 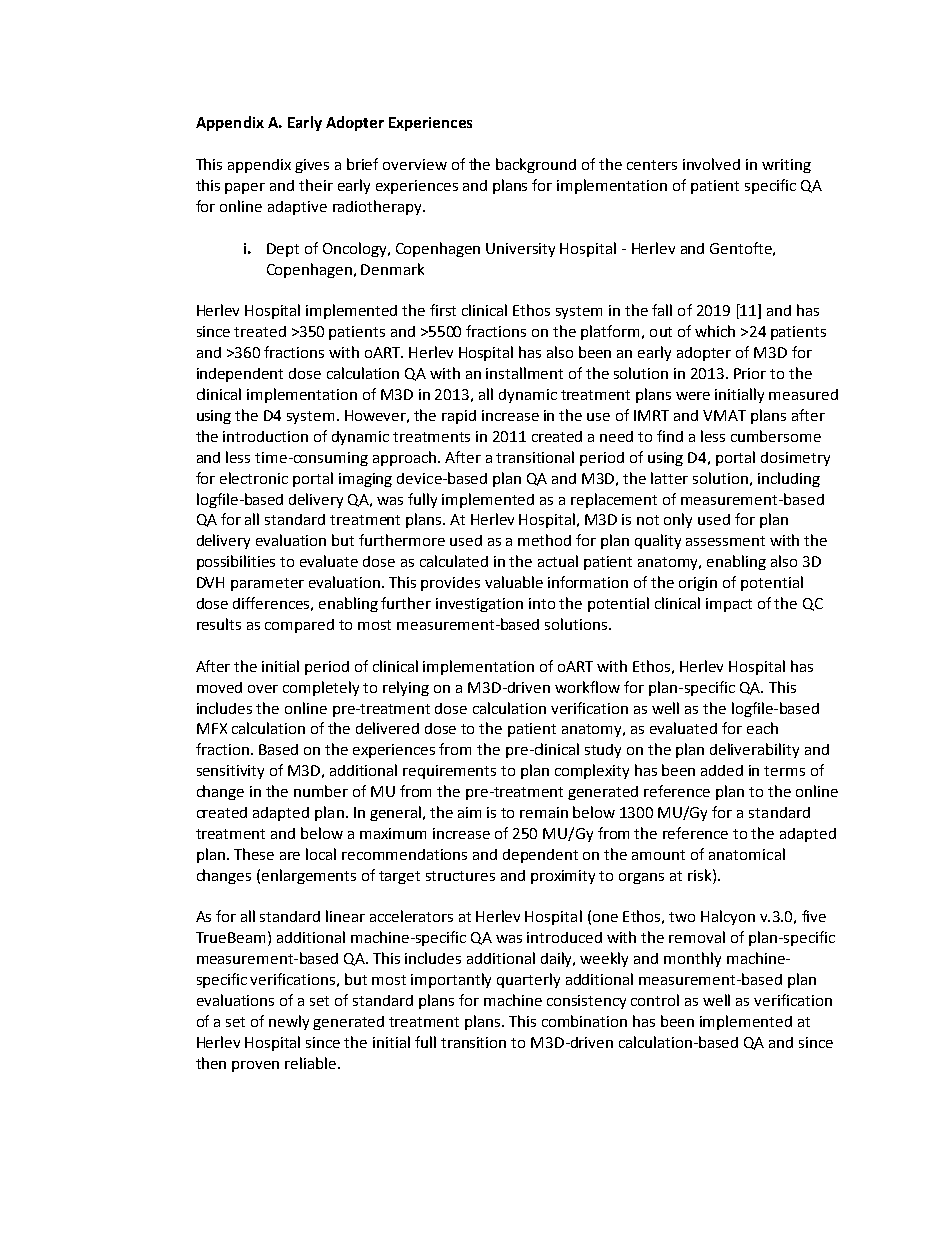 What do you see at coordinates (711, 164) in the screenshot?
I see `involved` at bounding box center [711, 164].
